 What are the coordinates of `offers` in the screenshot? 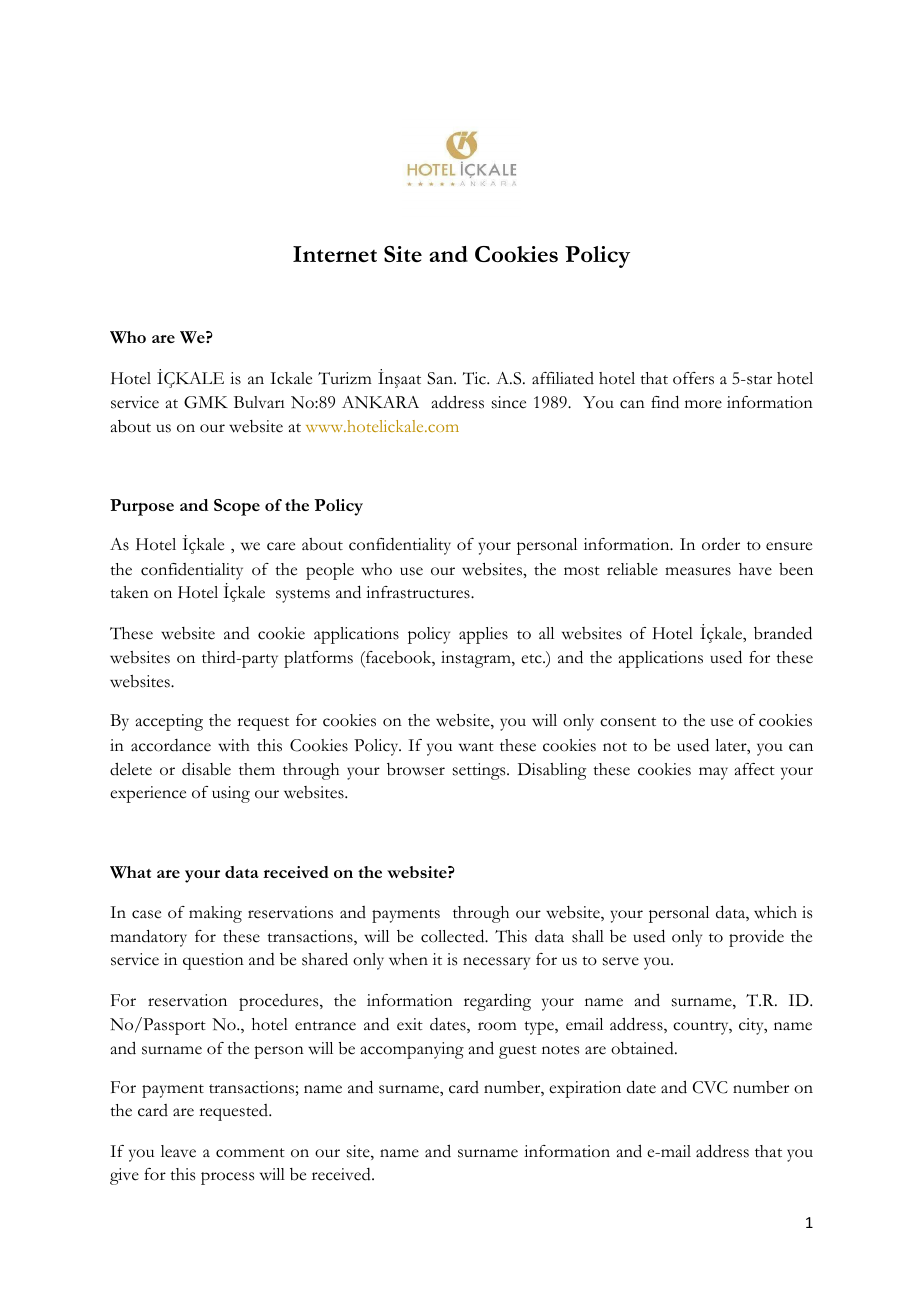 It's located at (693, 378).
